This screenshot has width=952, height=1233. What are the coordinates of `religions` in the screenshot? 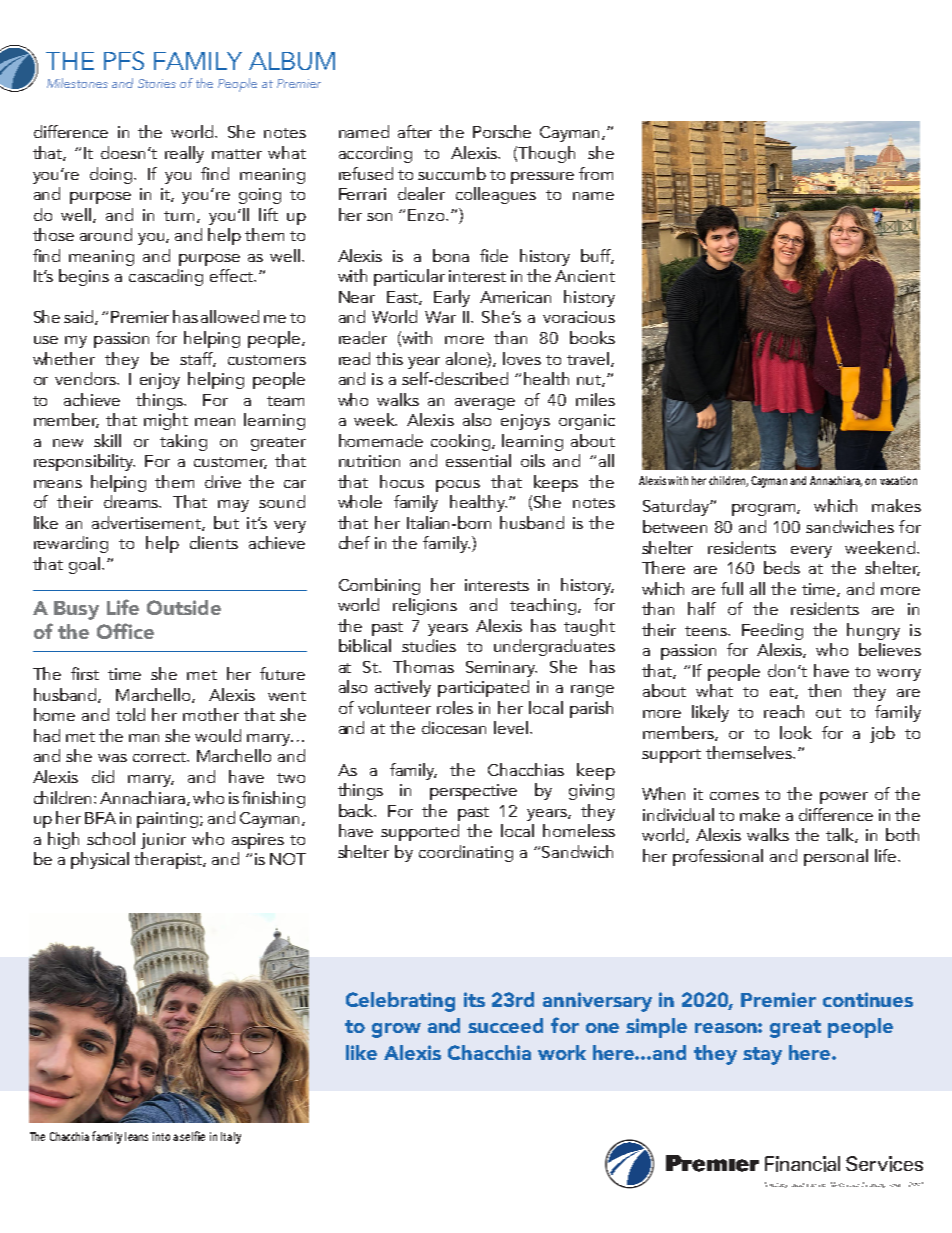 It's located at (425, 606).
